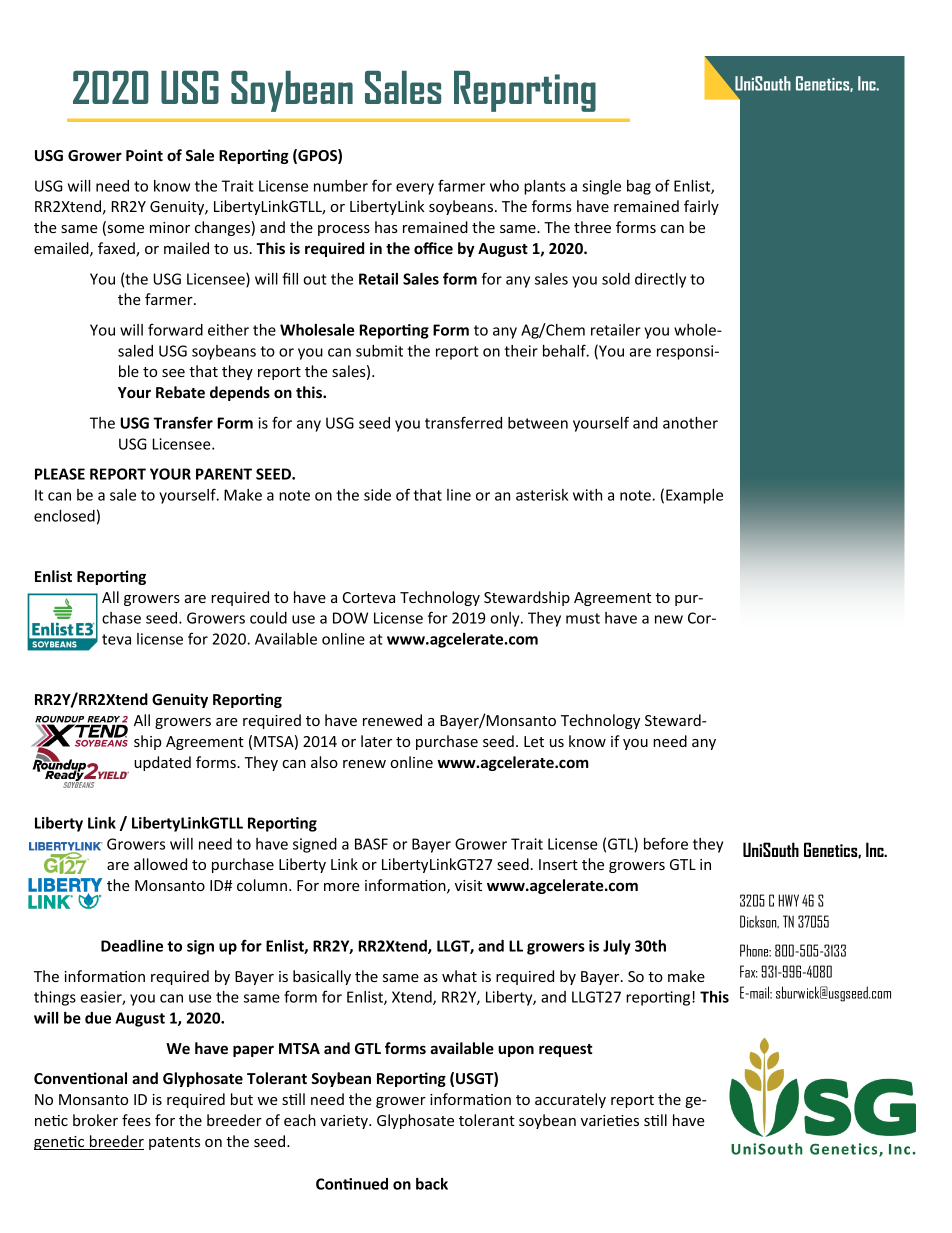 The height and width of the page is (1233, 952). I want to click on before, so click(666, 843).
